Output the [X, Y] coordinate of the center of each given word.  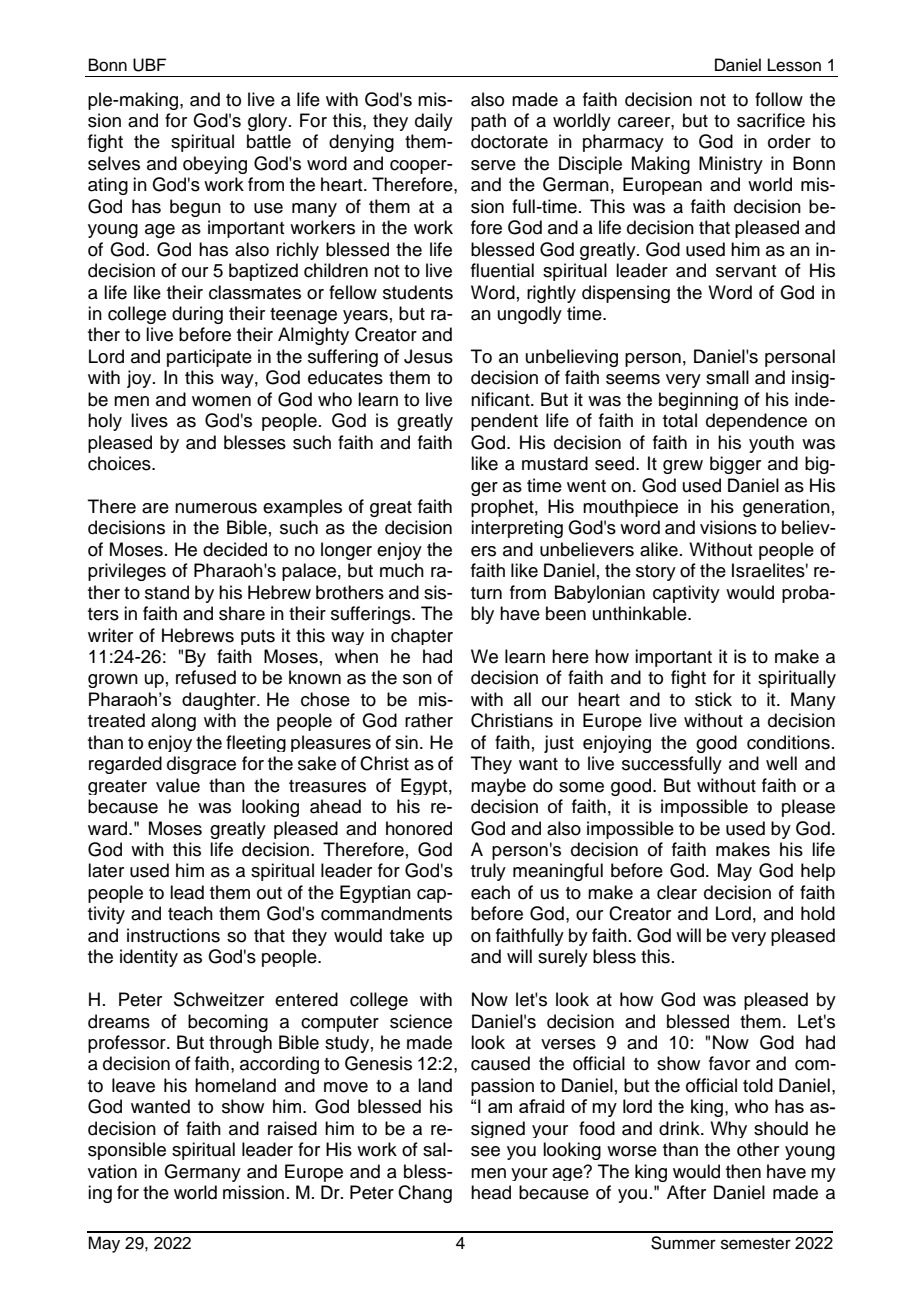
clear [677, 892]
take [407, 935]
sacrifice [771, 120]
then [743, 1171]
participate [209, 358]
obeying [215, 165]
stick [713, 699]
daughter [220, 701]
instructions [173, 935]
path [488, 122]
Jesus [428, 356]
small [727, 377]
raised [292, 1128]
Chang [425, 1194]
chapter [422, 636]
